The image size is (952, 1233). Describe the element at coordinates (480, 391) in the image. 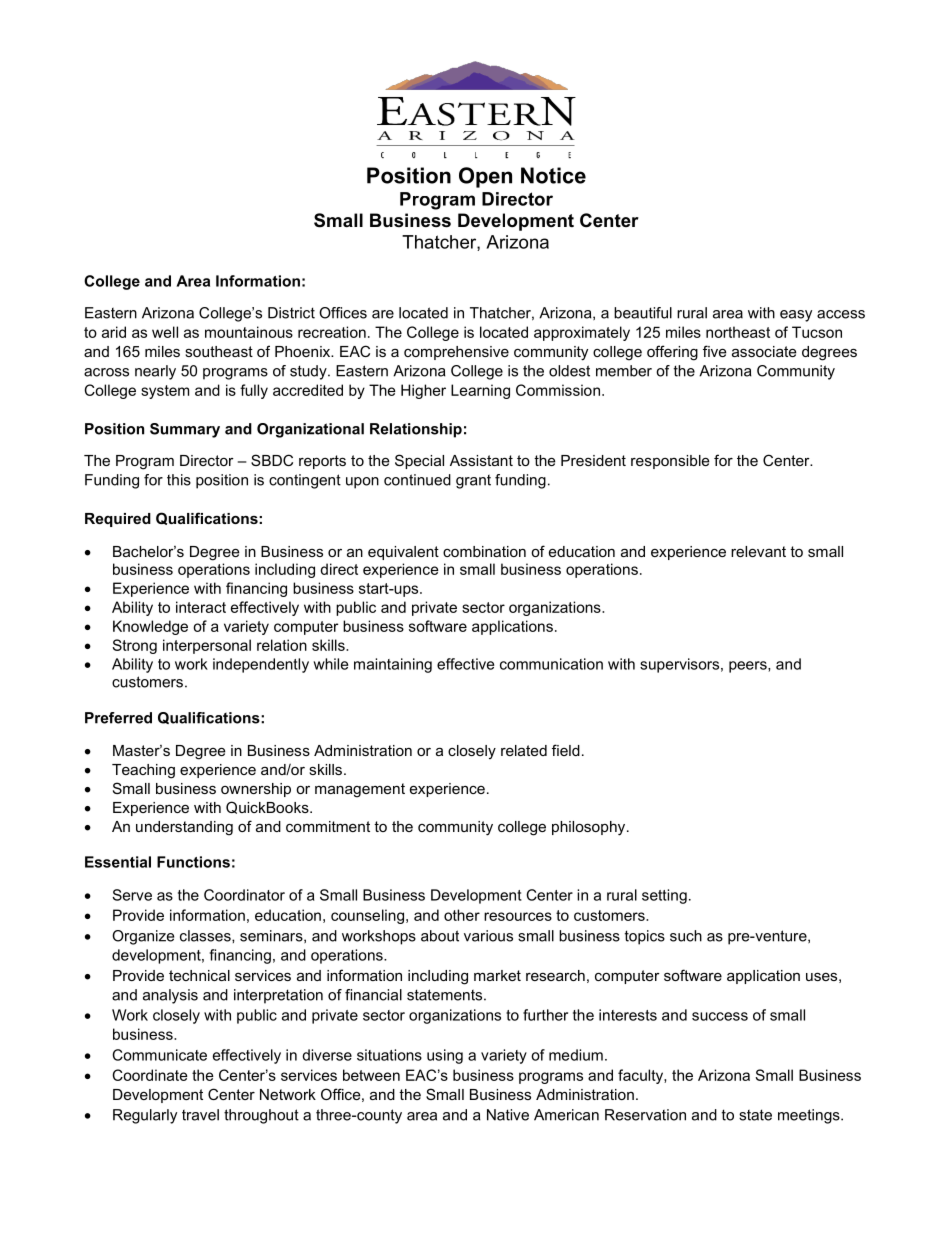

I see `Learning` at that location.
